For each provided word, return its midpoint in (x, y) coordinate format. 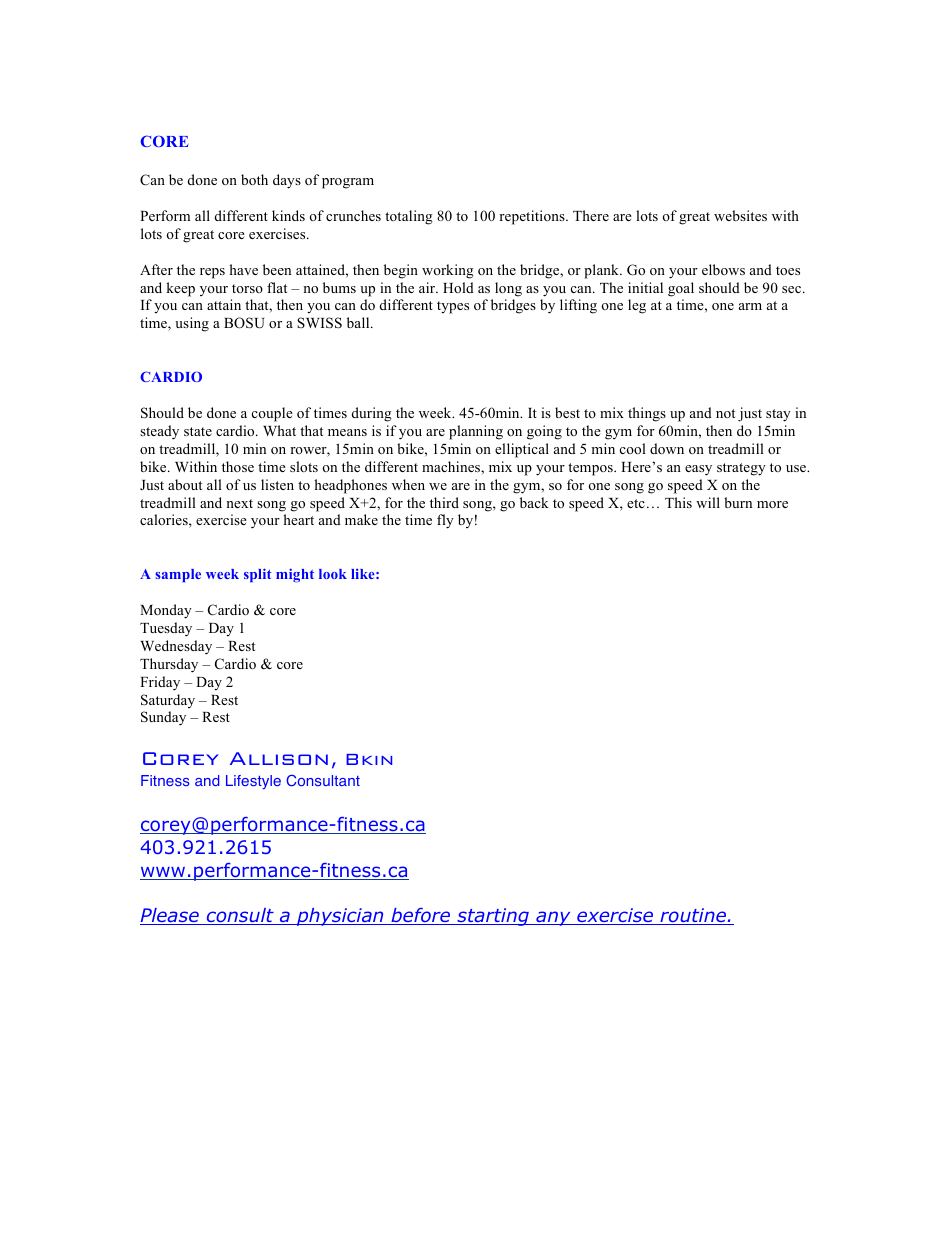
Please (170, 916)
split (258, 575)
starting (493, 917)
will (708, 502)
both (254, 179)
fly (445, 521)
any (553, 918)
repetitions (533, 217)
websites (740, 215)
